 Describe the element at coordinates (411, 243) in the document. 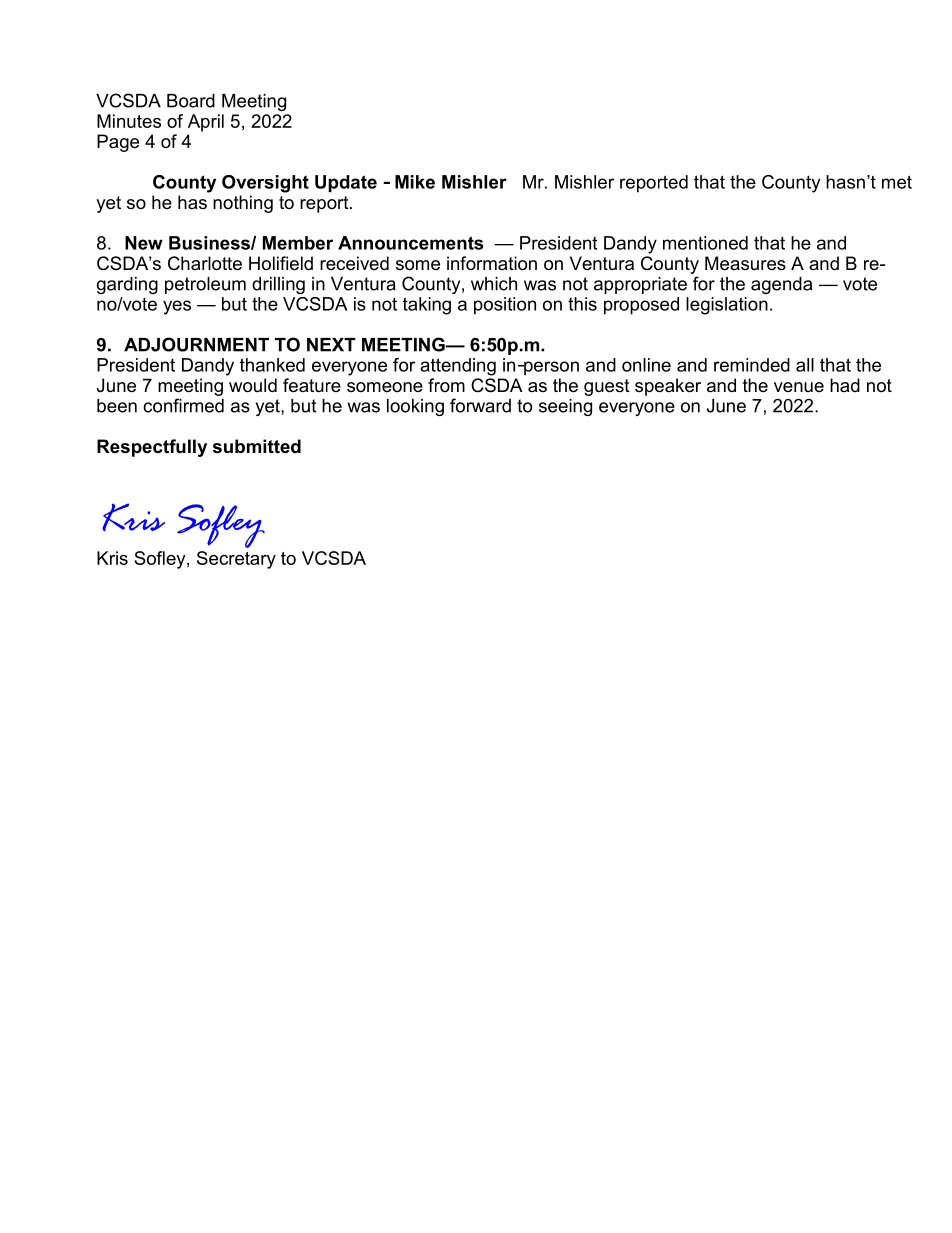

I see `Announcements` at that location.
